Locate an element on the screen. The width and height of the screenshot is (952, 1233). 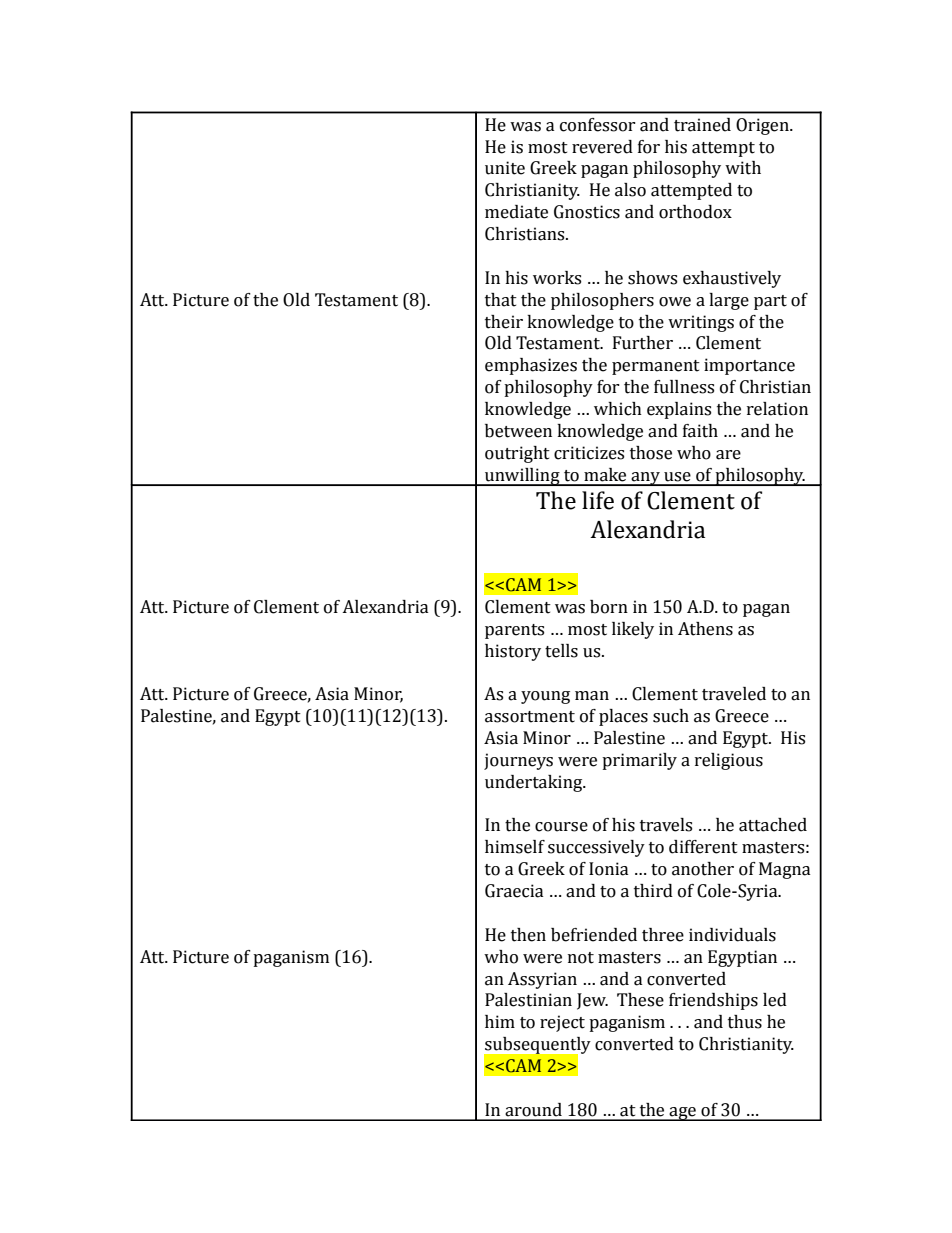
around is located at coordinates (533, 1110).
